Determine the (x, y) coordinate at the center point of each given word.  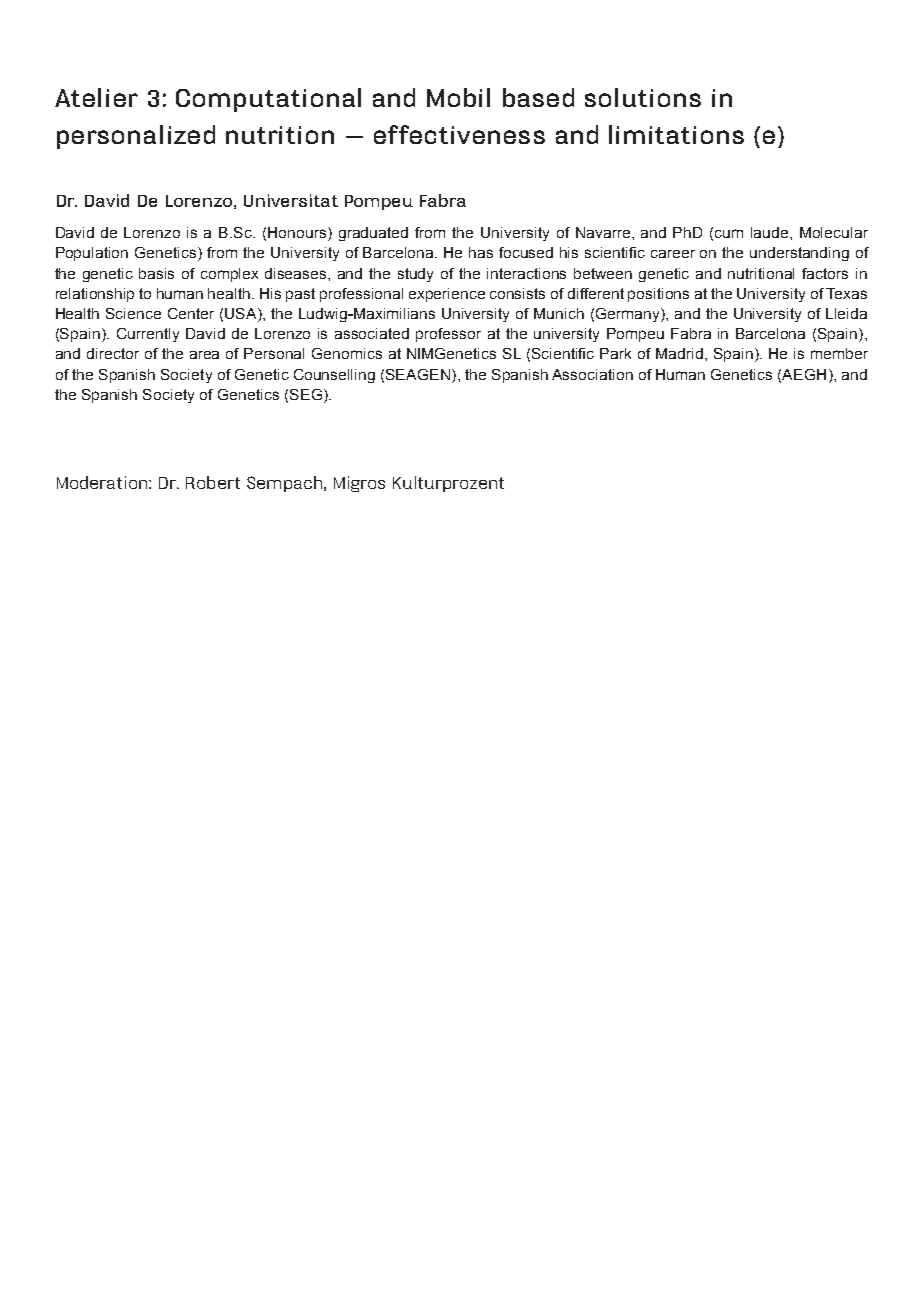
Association (592, 374)
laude (771, 232)
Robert (213, 482)
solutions (643, 97)
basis (156, 273)
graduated (373, 234)
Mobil (458, 97)
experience (447, 295)
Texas (846, 293)
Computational (268, 100)
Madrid (679, 353)
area (204, 355)
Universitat (291, 200)
